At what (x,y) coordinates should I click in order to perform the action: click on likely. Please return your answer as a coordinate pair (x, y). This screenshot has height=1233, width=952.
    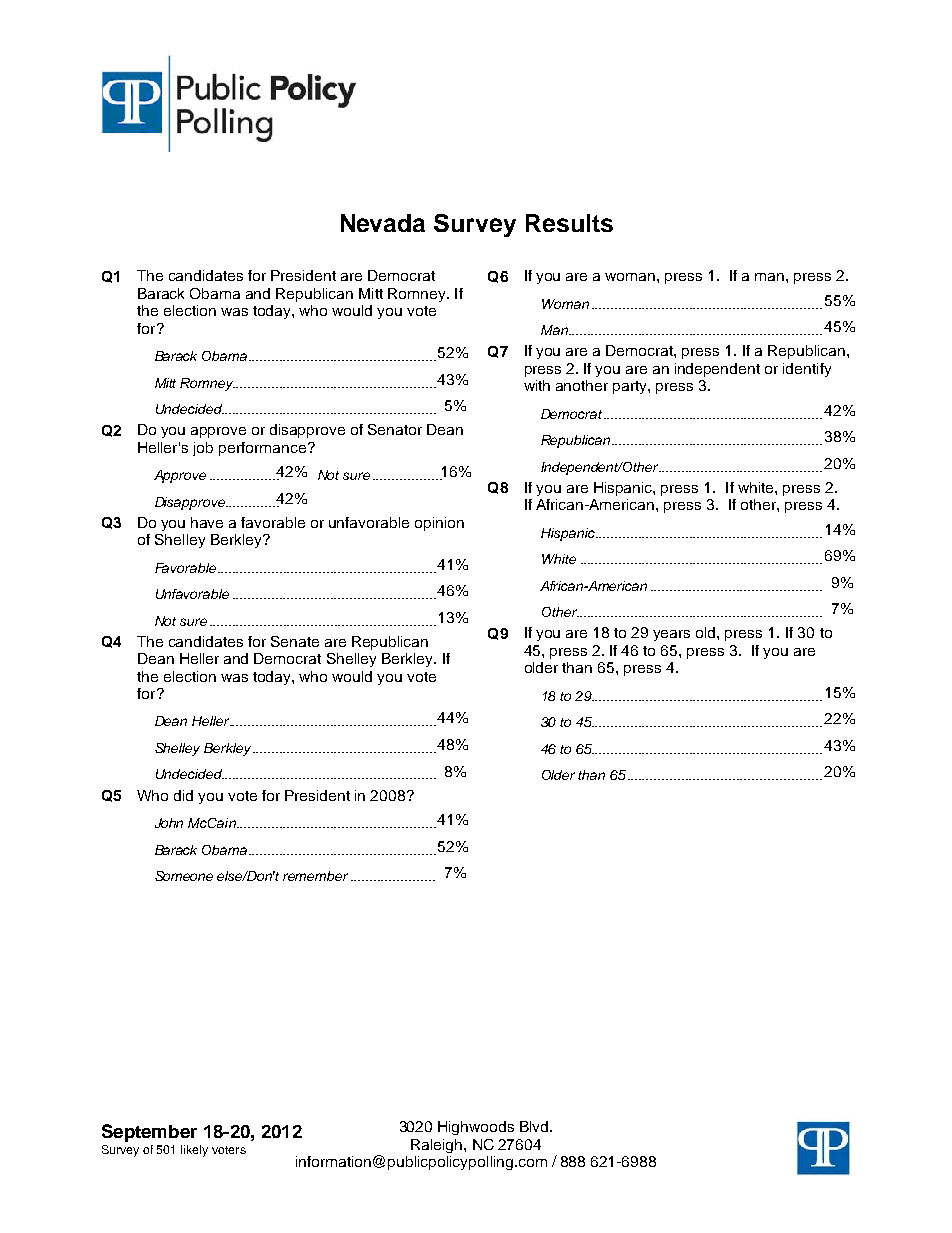
    Looking at the image, I should click on (194, 1151).
